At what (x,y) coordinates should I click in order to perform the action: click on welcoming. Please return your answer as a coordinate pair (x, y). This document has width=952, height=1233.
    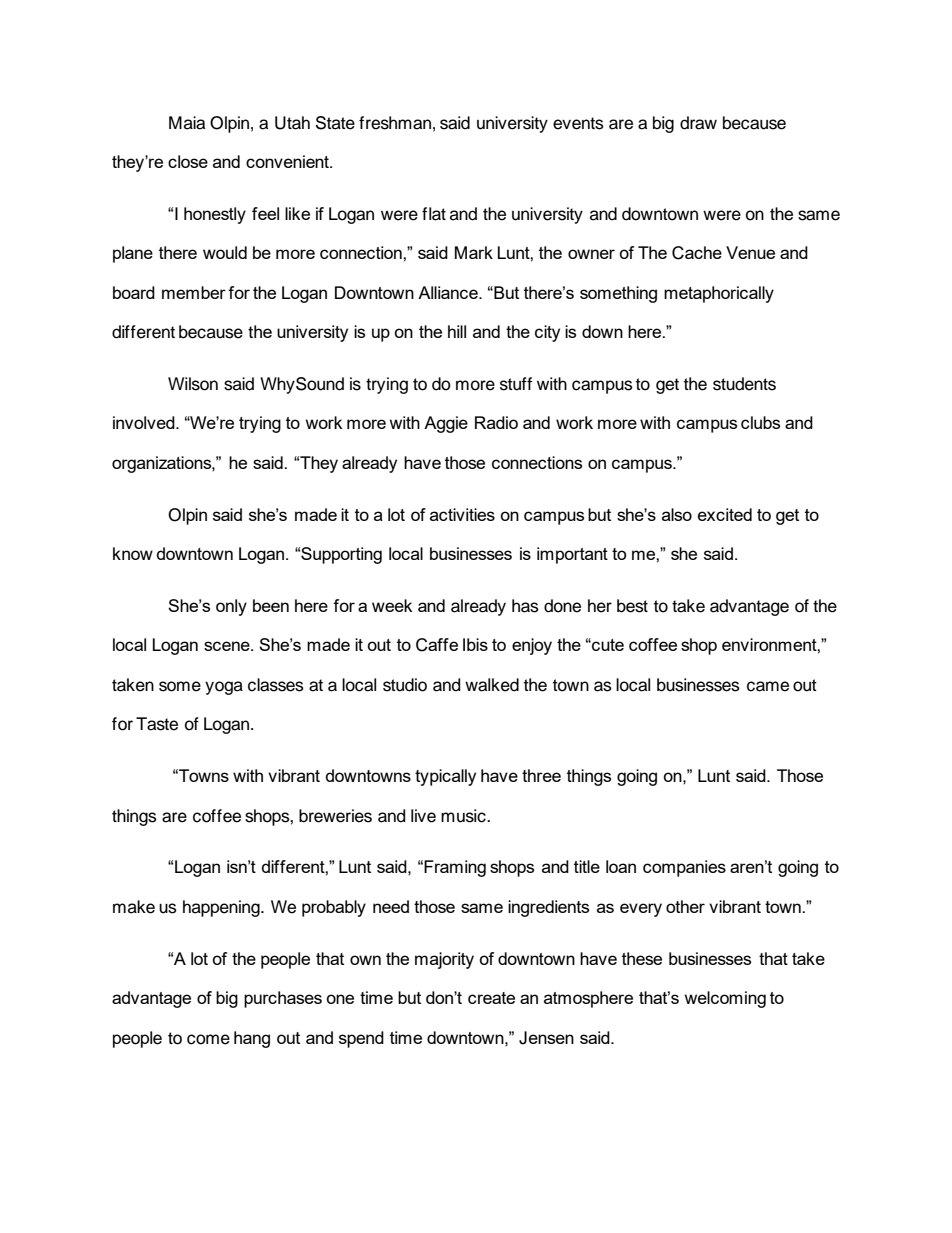
    Looking at the image, I should click on (725, 999).
